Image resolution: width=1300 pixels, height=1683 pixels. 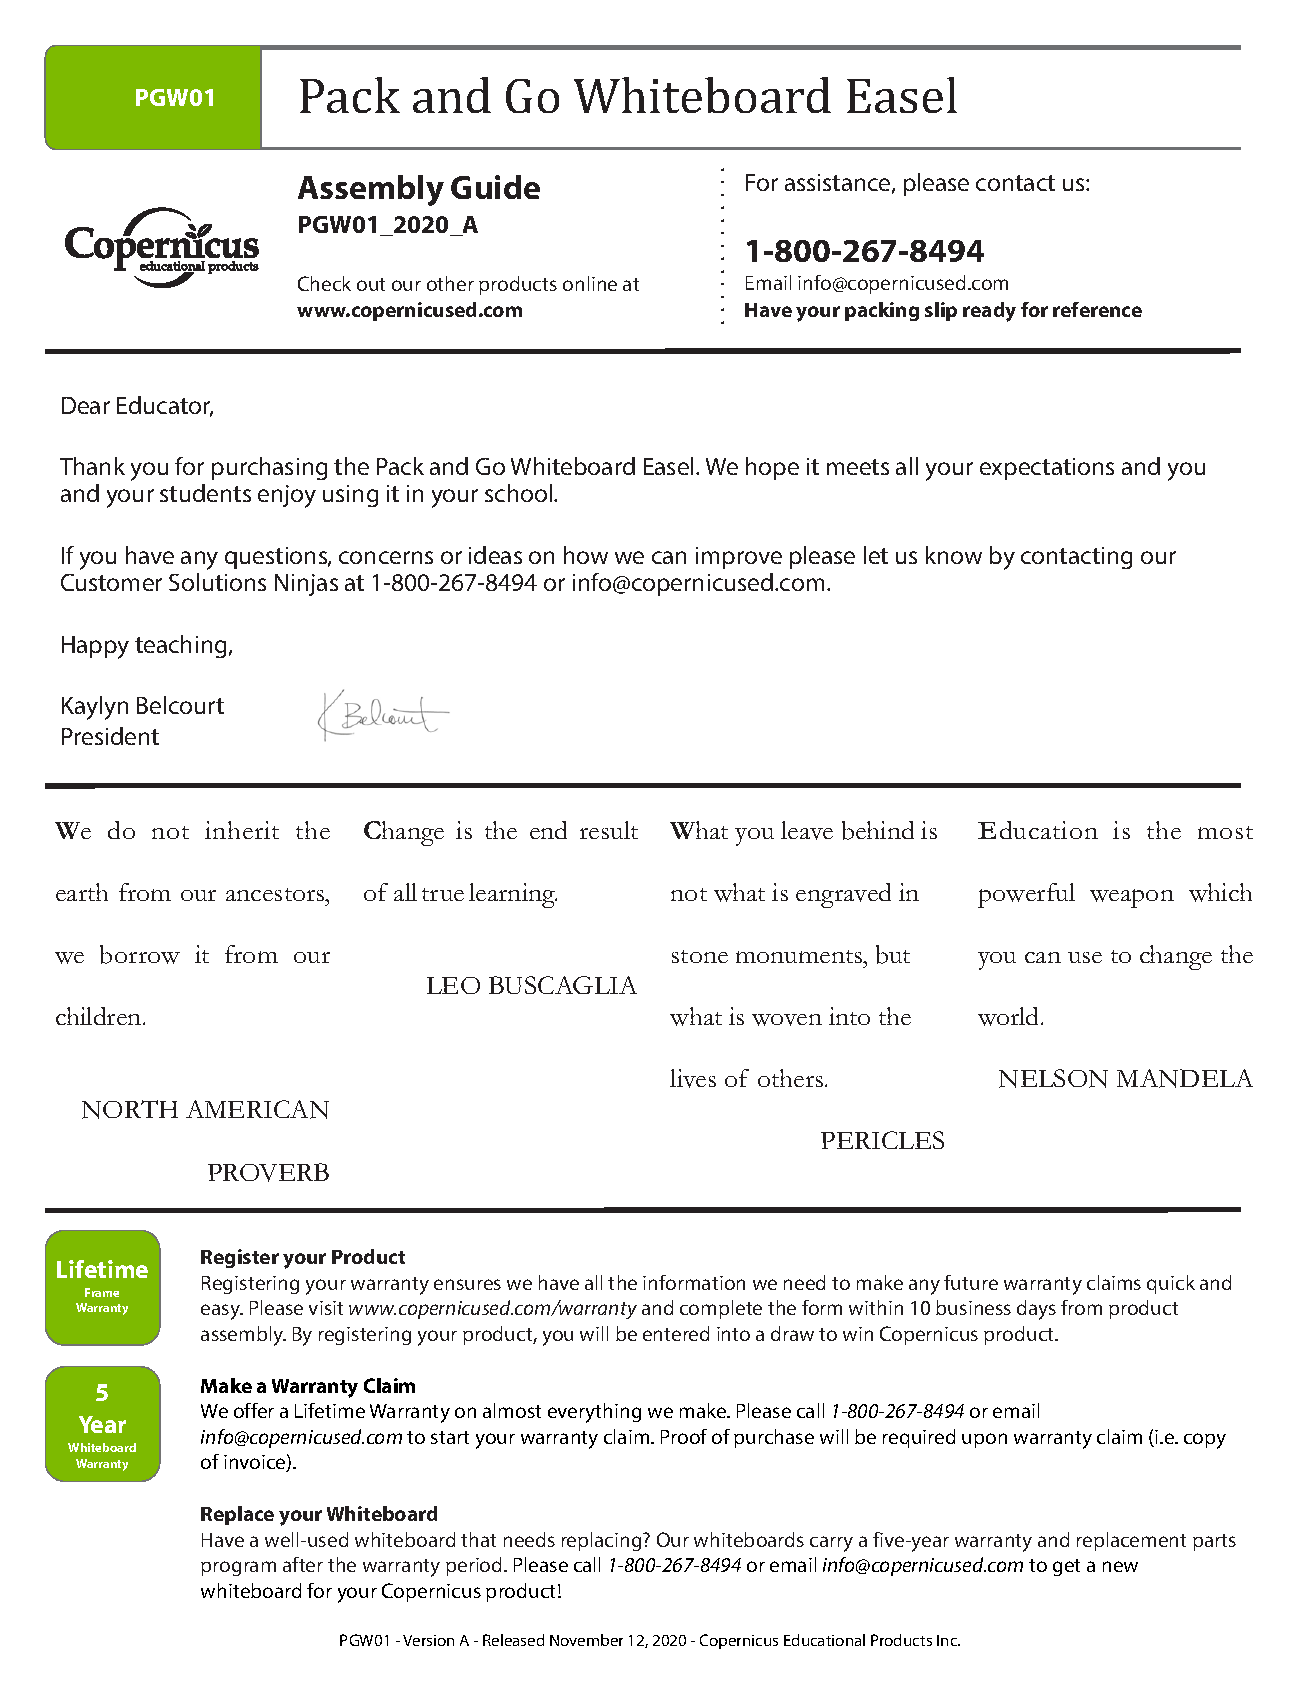 What do you see at coordinates (1097, 309) in the document?
I see `reference` at bounding box center [1097, 309].
